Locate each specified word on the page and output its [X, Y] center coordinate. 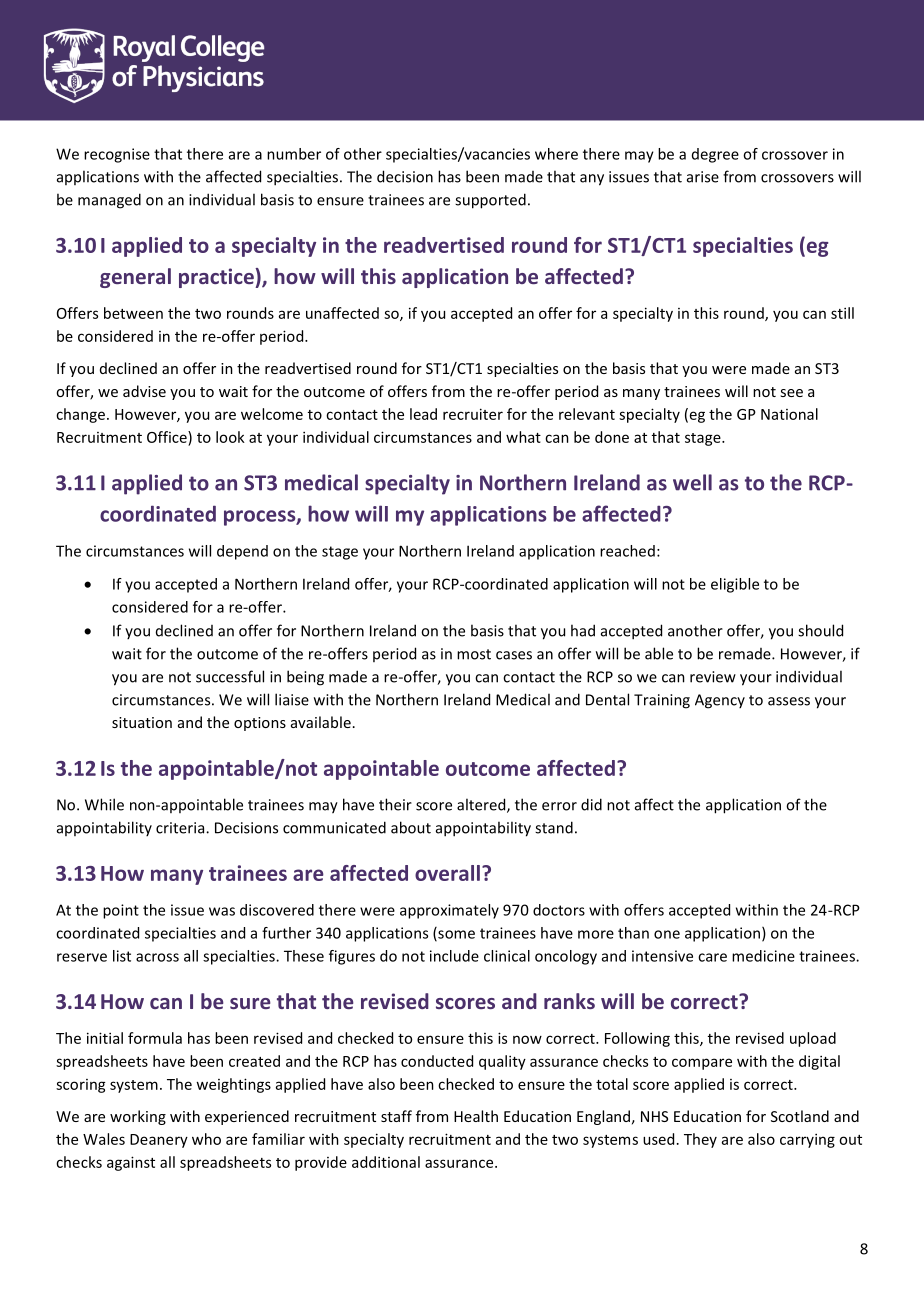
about [411, 827]
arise [703, 177]
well [692, 482]
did [591, 804]
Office [168, 437]
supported [490, 201]
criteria [181, 828]
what [523, 437]
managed [109, 201]
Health [476, 1116]
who [206, 1139]
